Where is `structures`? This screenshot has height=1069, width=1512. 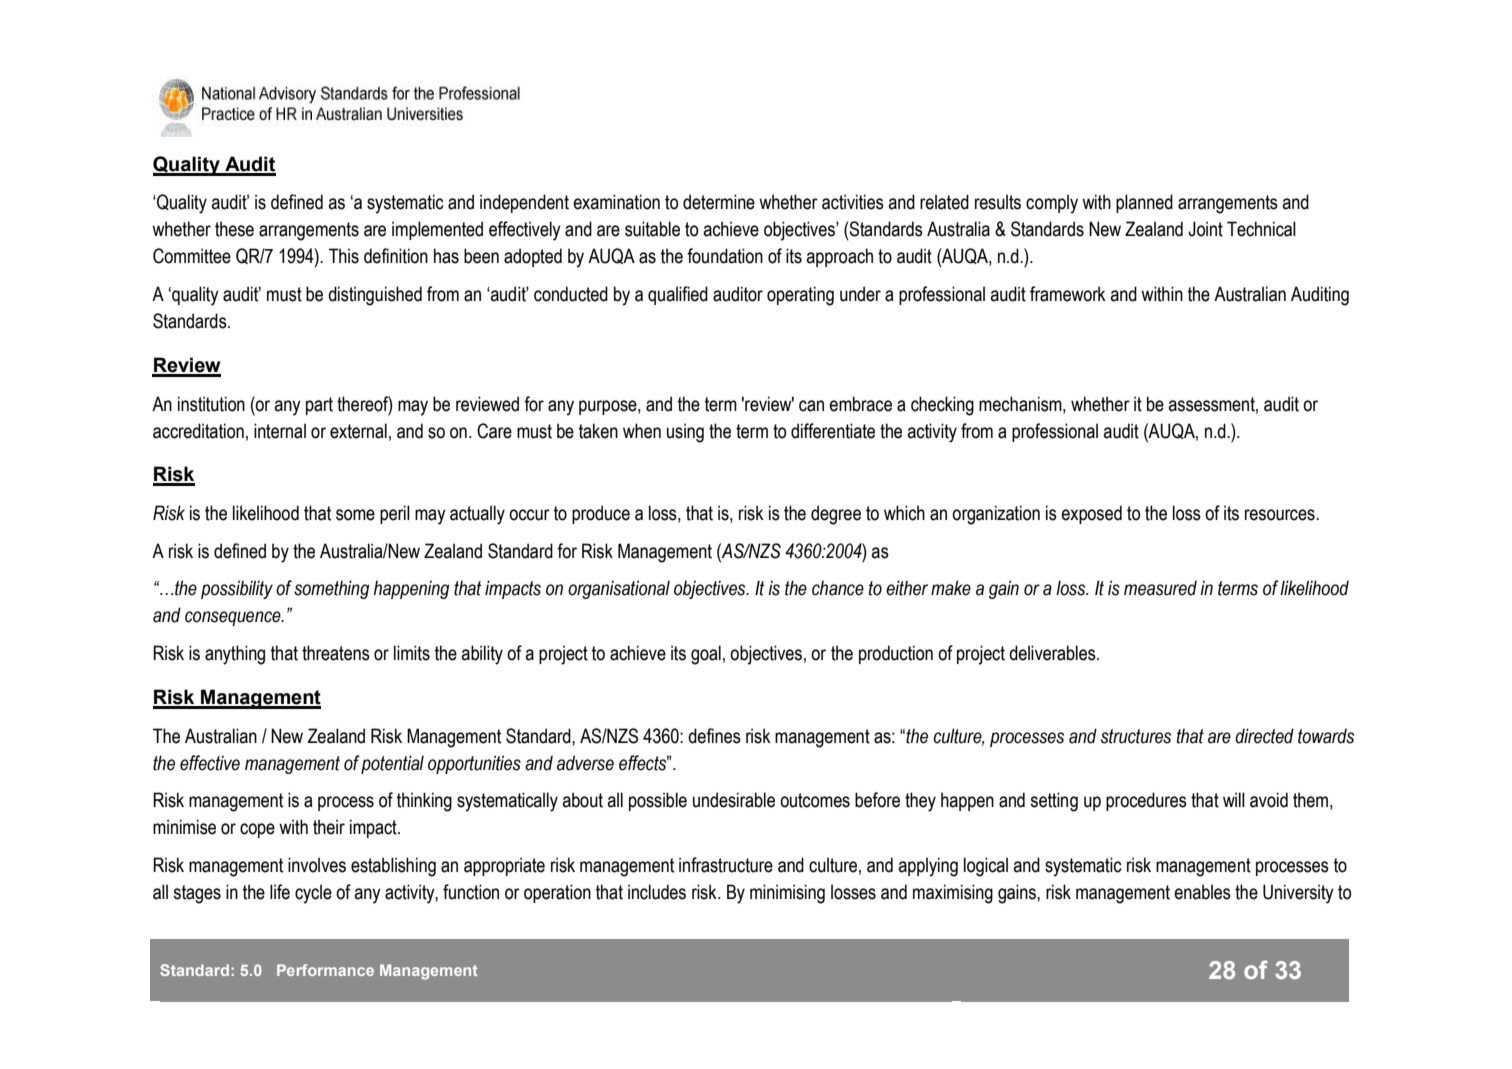 structures is located at coordinates (1136, 736).
